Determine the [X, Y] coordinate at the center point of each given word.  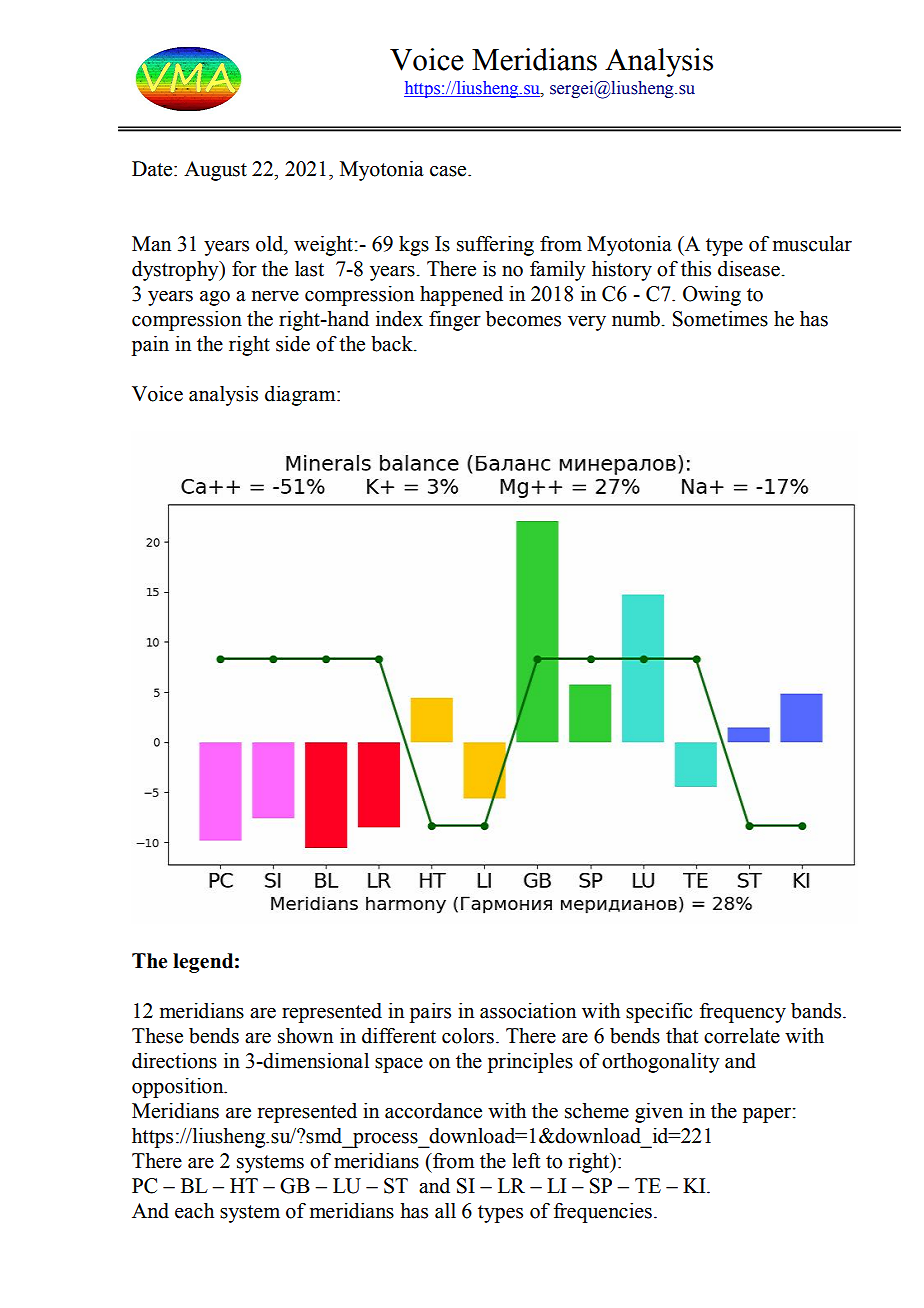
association [528, 1011]
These [157, 1036]
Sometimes [720, 319]
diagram [301, 396]
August [215, 171]
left [526, 1161]
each [194, 1211]
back [393, 344]
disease [749, 269]
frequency [743, 1013]
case [449, 171]
